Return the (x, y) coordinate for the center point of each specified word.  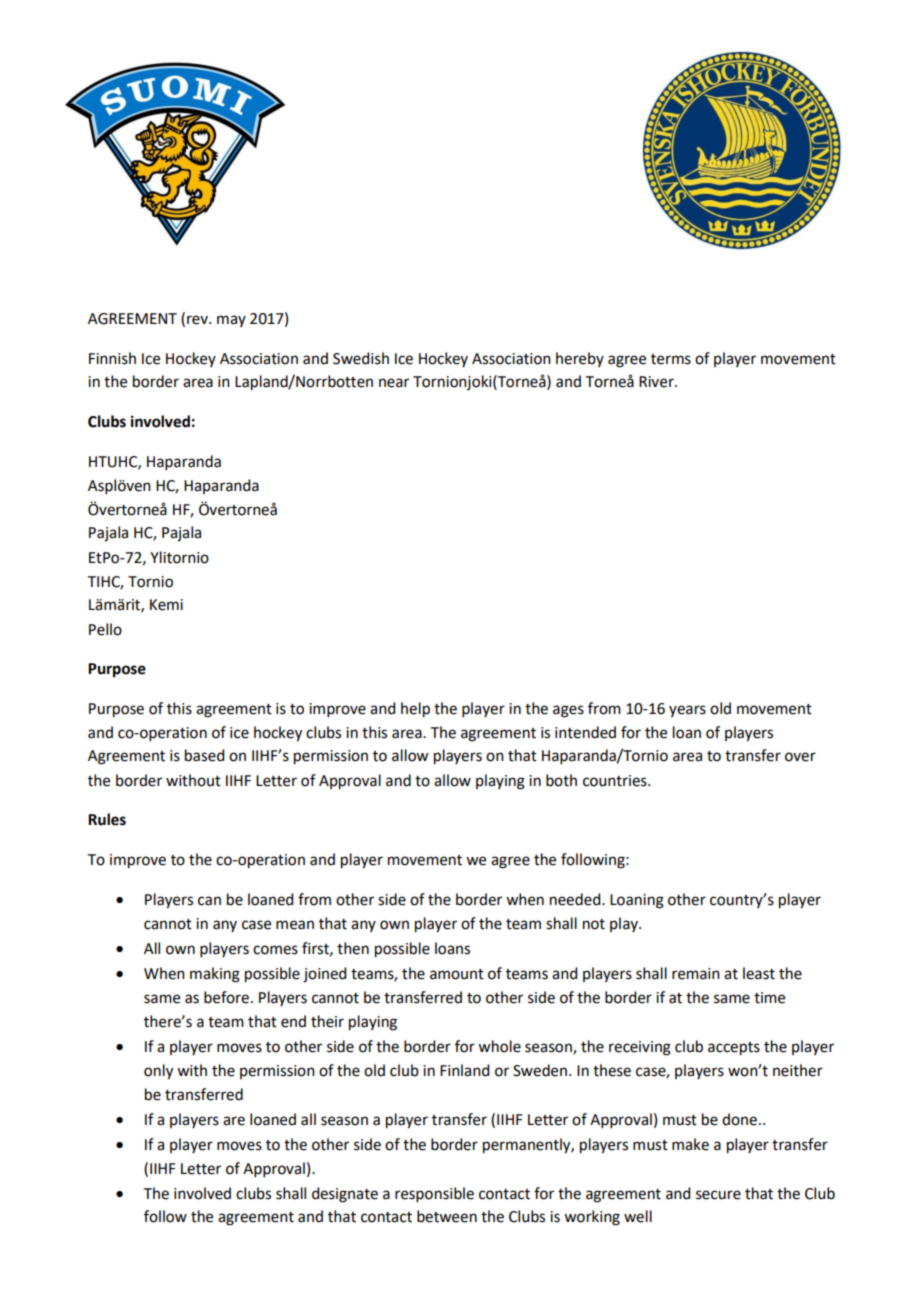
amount (457, 974)
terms (671, 359)
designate (345, 1195)
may (231, 321)
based (204, 755)
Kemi (166, 605)
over (800, 757)
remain (696, 974)
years (687, 711)
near (394, 383)
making (215, 975)
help (415, 710)
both (561, 780)
